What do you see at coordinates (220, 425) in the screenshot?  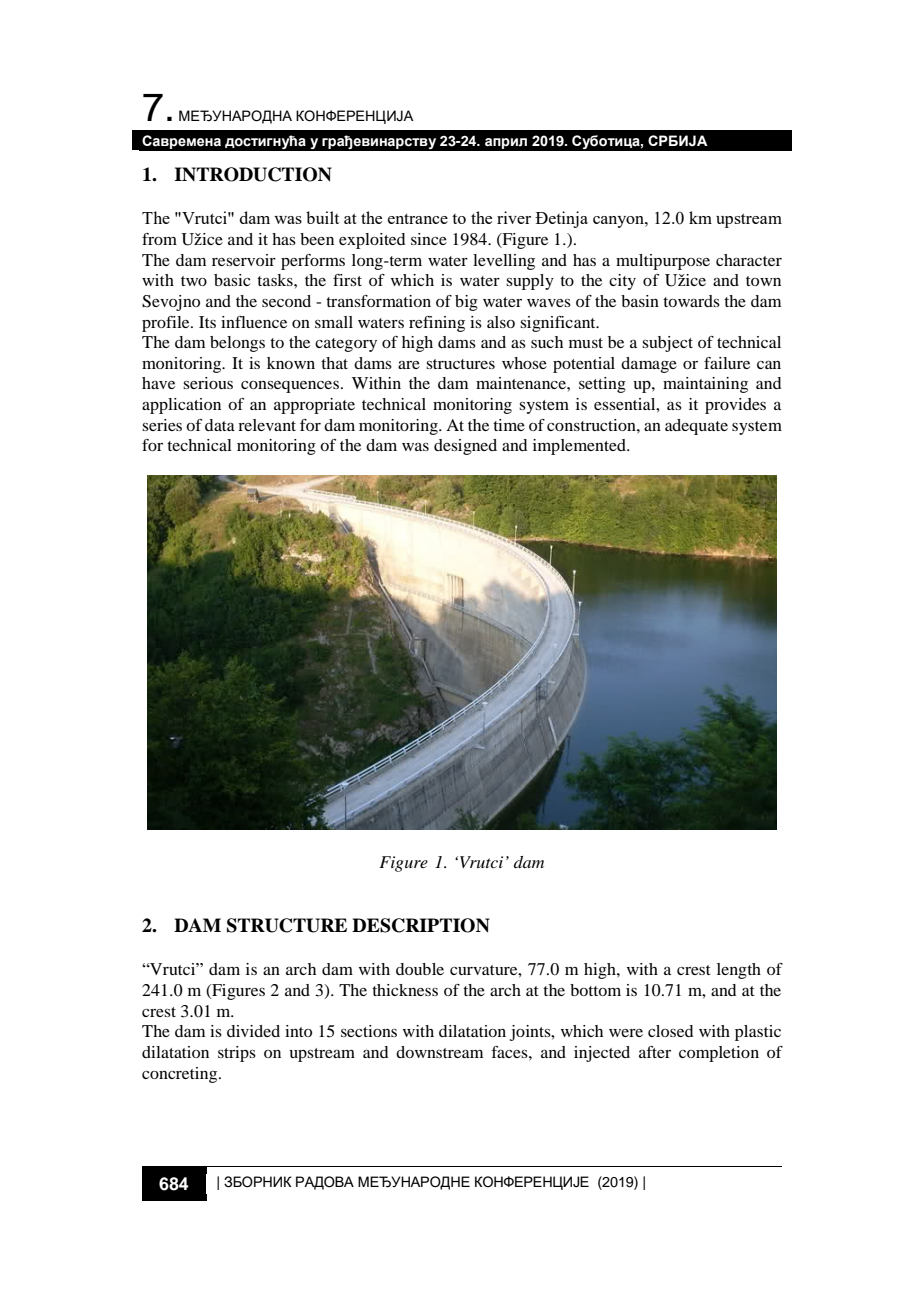 I see `data` at bounding box center [220, 425].
